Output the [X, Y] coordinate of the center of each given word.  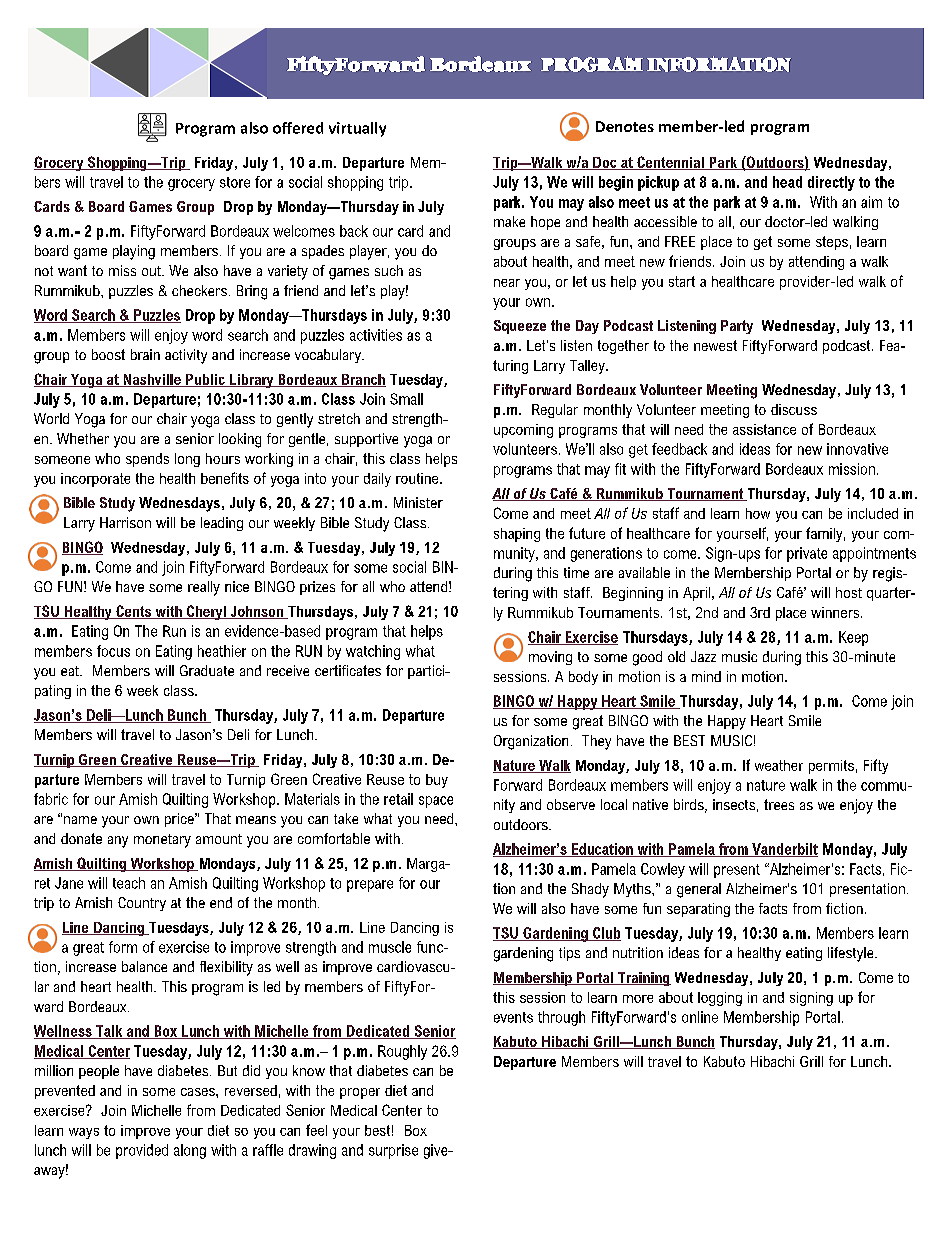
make [509, 221]
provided [142, 1151]
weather [779, 765]
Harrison [125, 522]
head [787, 182]
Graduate [207, 670]
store [235, 182]
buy [437, 781]
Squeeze [520, 327]
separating [698, 910]
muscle [390, 947]
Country [142, 904]
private [807, 554]
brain [145, 354]
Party [737, 327]
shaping [517, 535]
